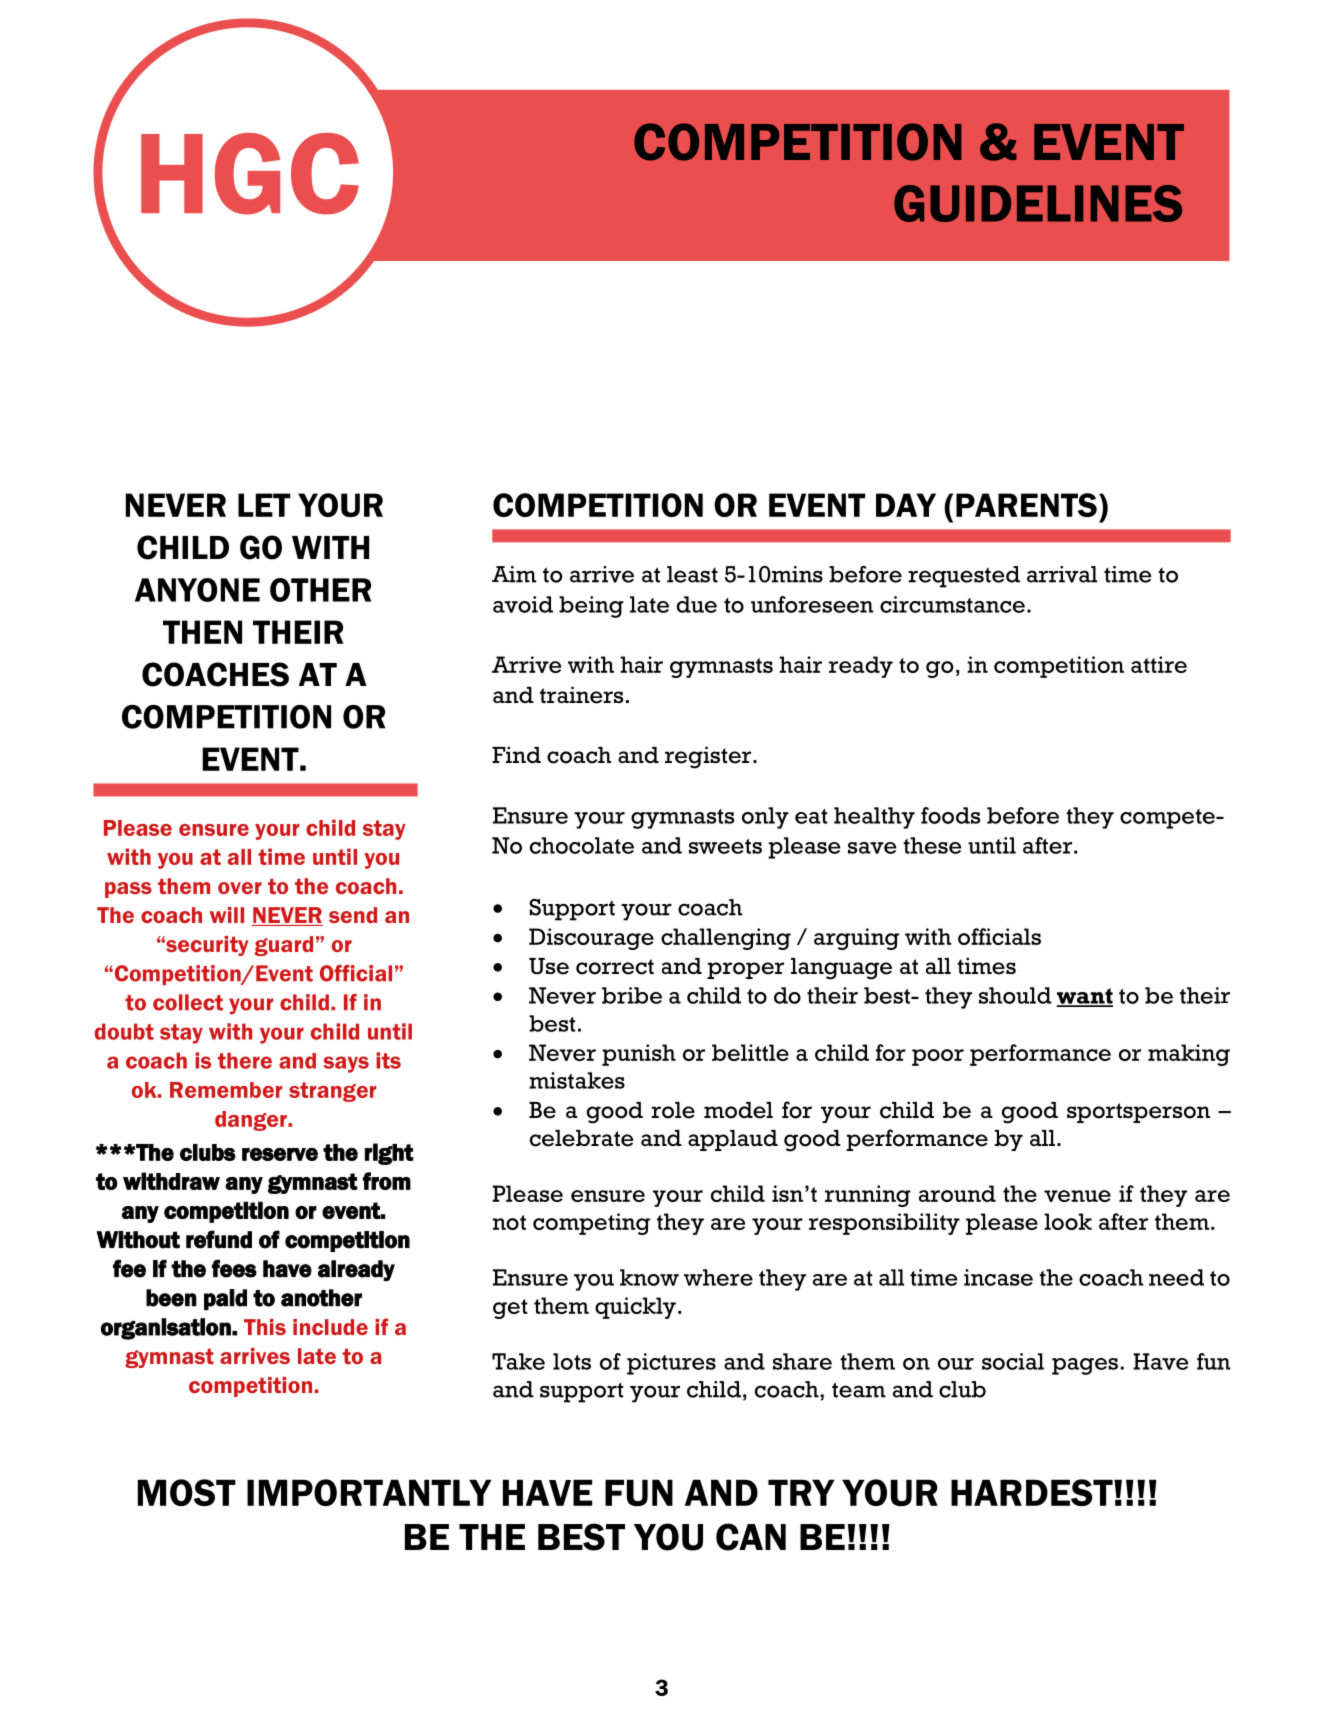 This page has width=1324, height=1713. Describe the element at coordinates (591, 1224) in the page. I see `competing` at that location.
